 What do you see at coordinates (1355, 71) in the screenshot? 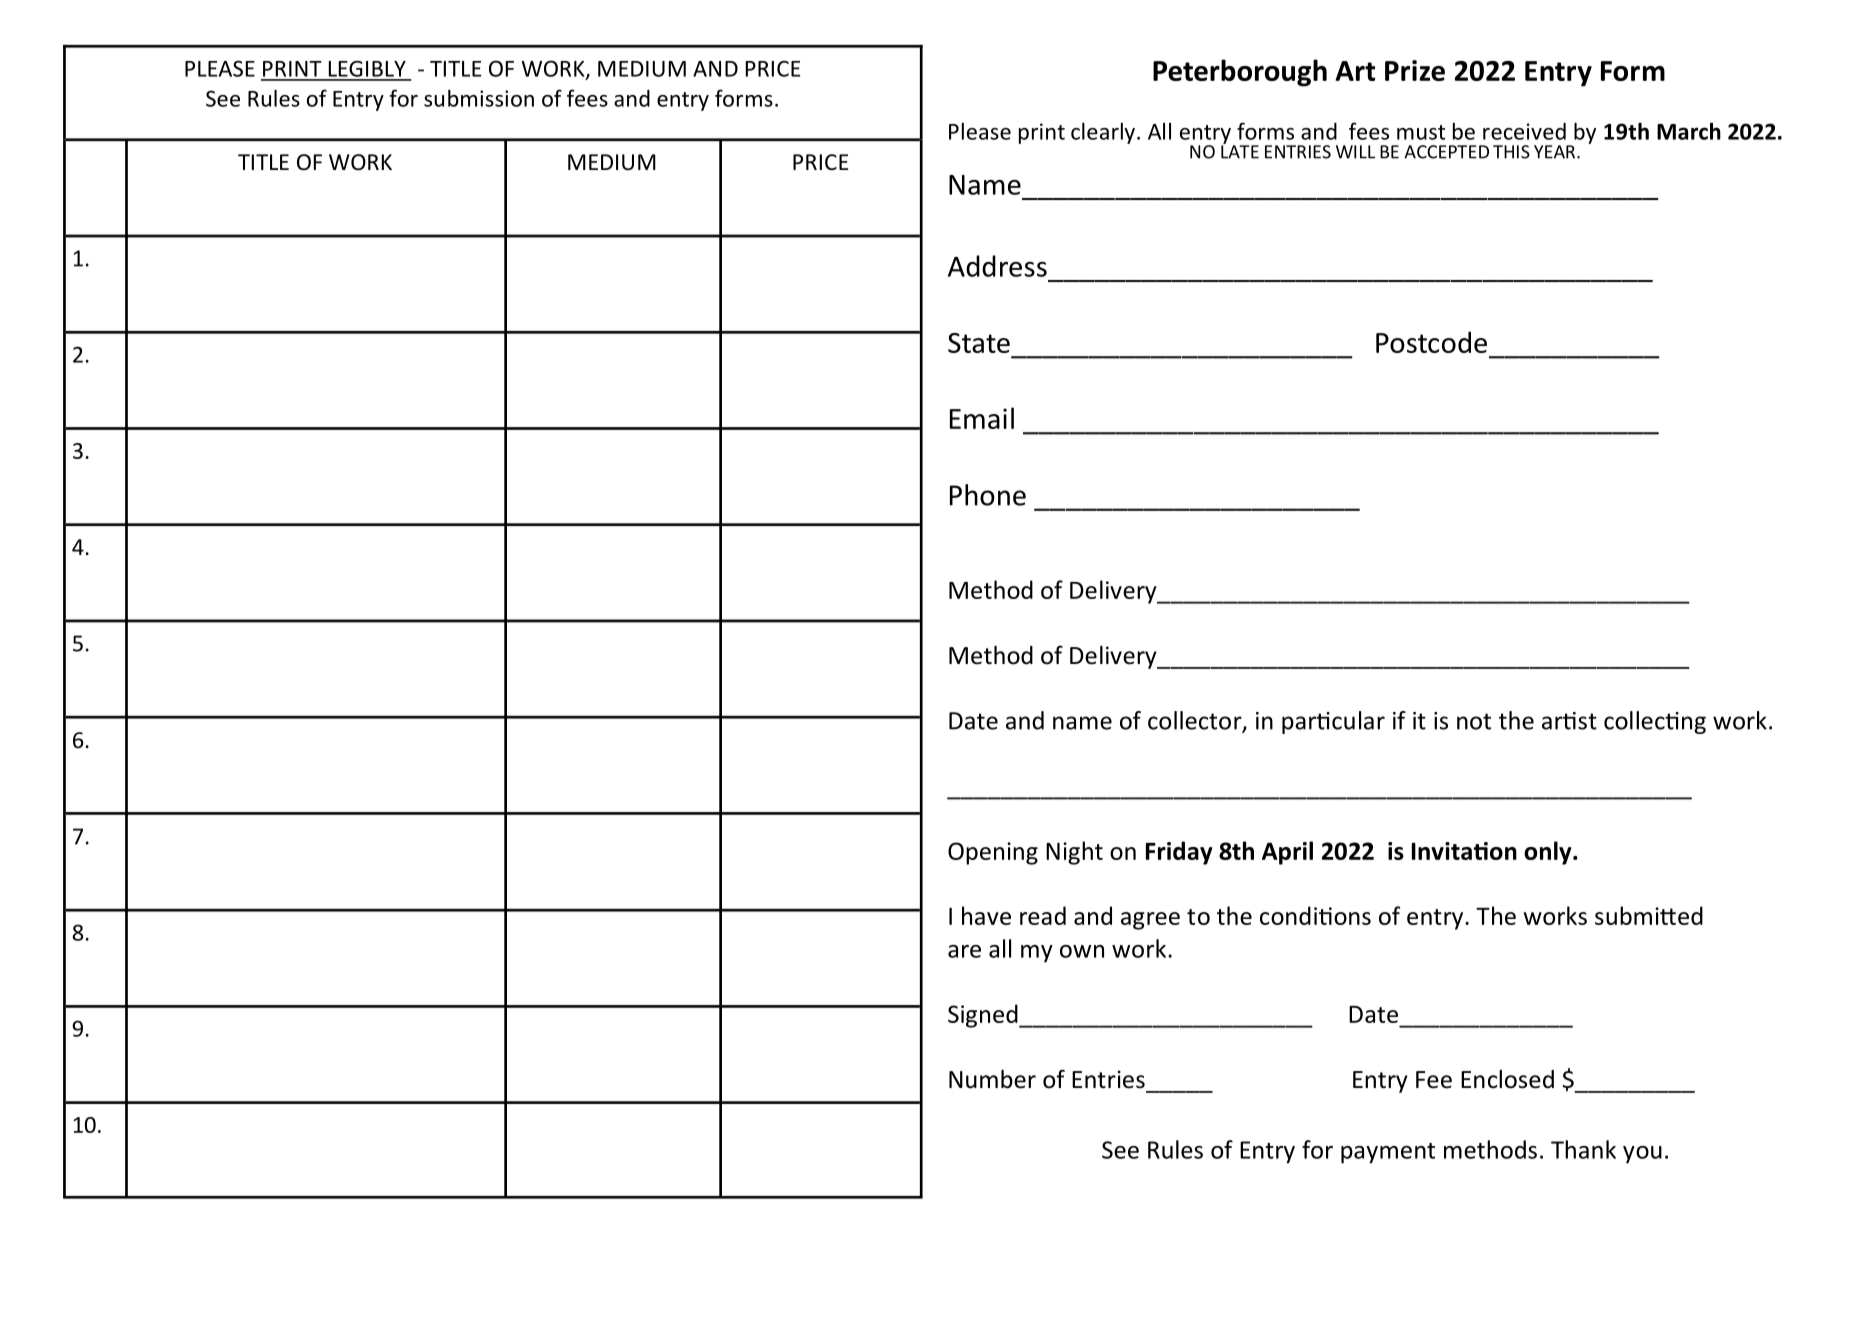
I see `Art` at bounding box center [1355, 71].
